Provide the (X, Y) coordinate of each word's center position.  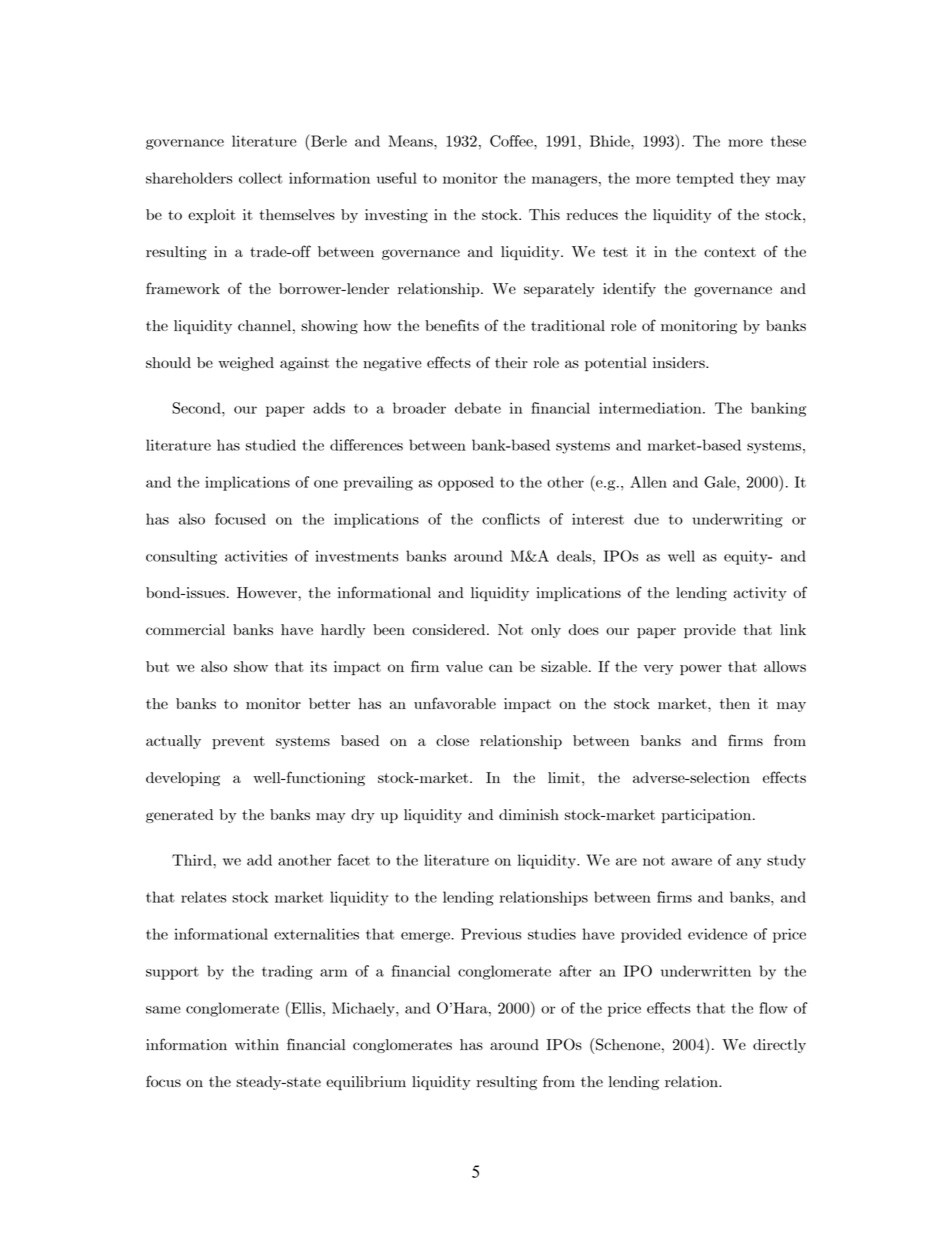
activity (760, 594)
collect (261, 178)
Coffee (512, 141)
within (257, 1044)
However (268, 592)
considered (450, 629)
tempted (705, 179)
